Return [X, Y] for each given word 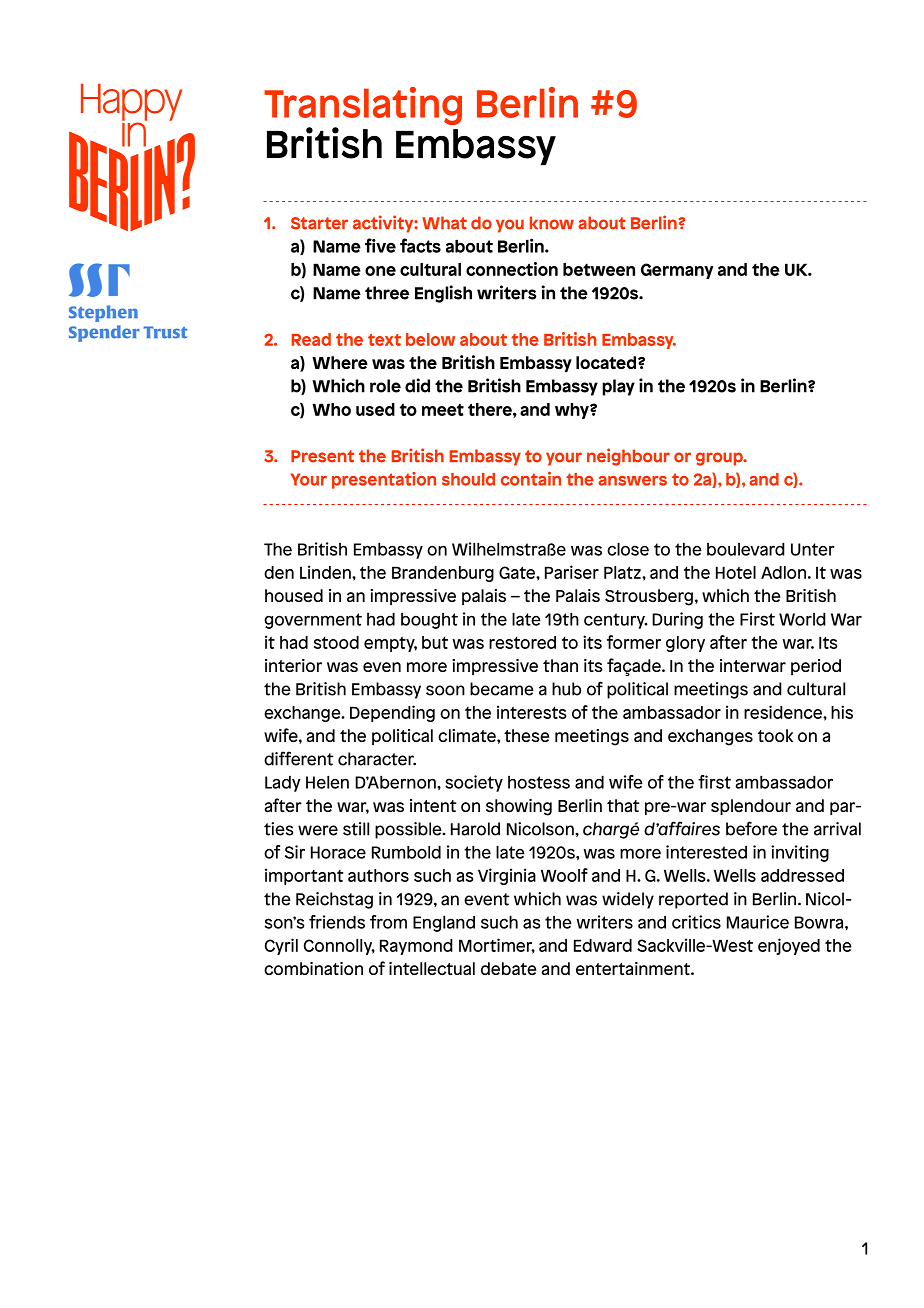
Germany [677, 271]
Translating [363, 107]
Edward [603, 945]
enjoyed [789, 946]
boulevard [746, 549]
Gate [518, 572]
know [552, 223]
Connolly [339, 947]
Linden [326, 572]
